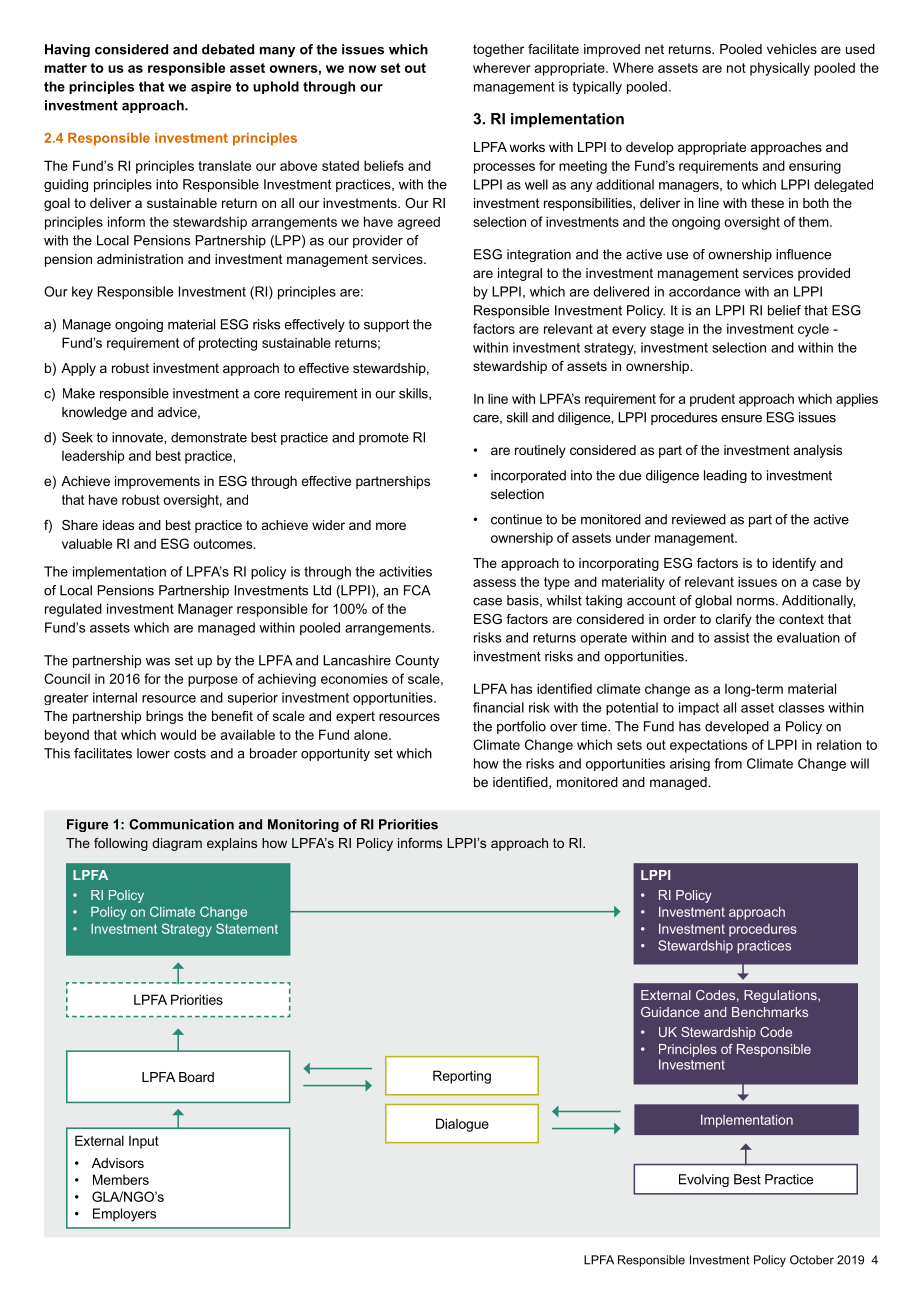  I want to click on October, so click(812, 1260).
